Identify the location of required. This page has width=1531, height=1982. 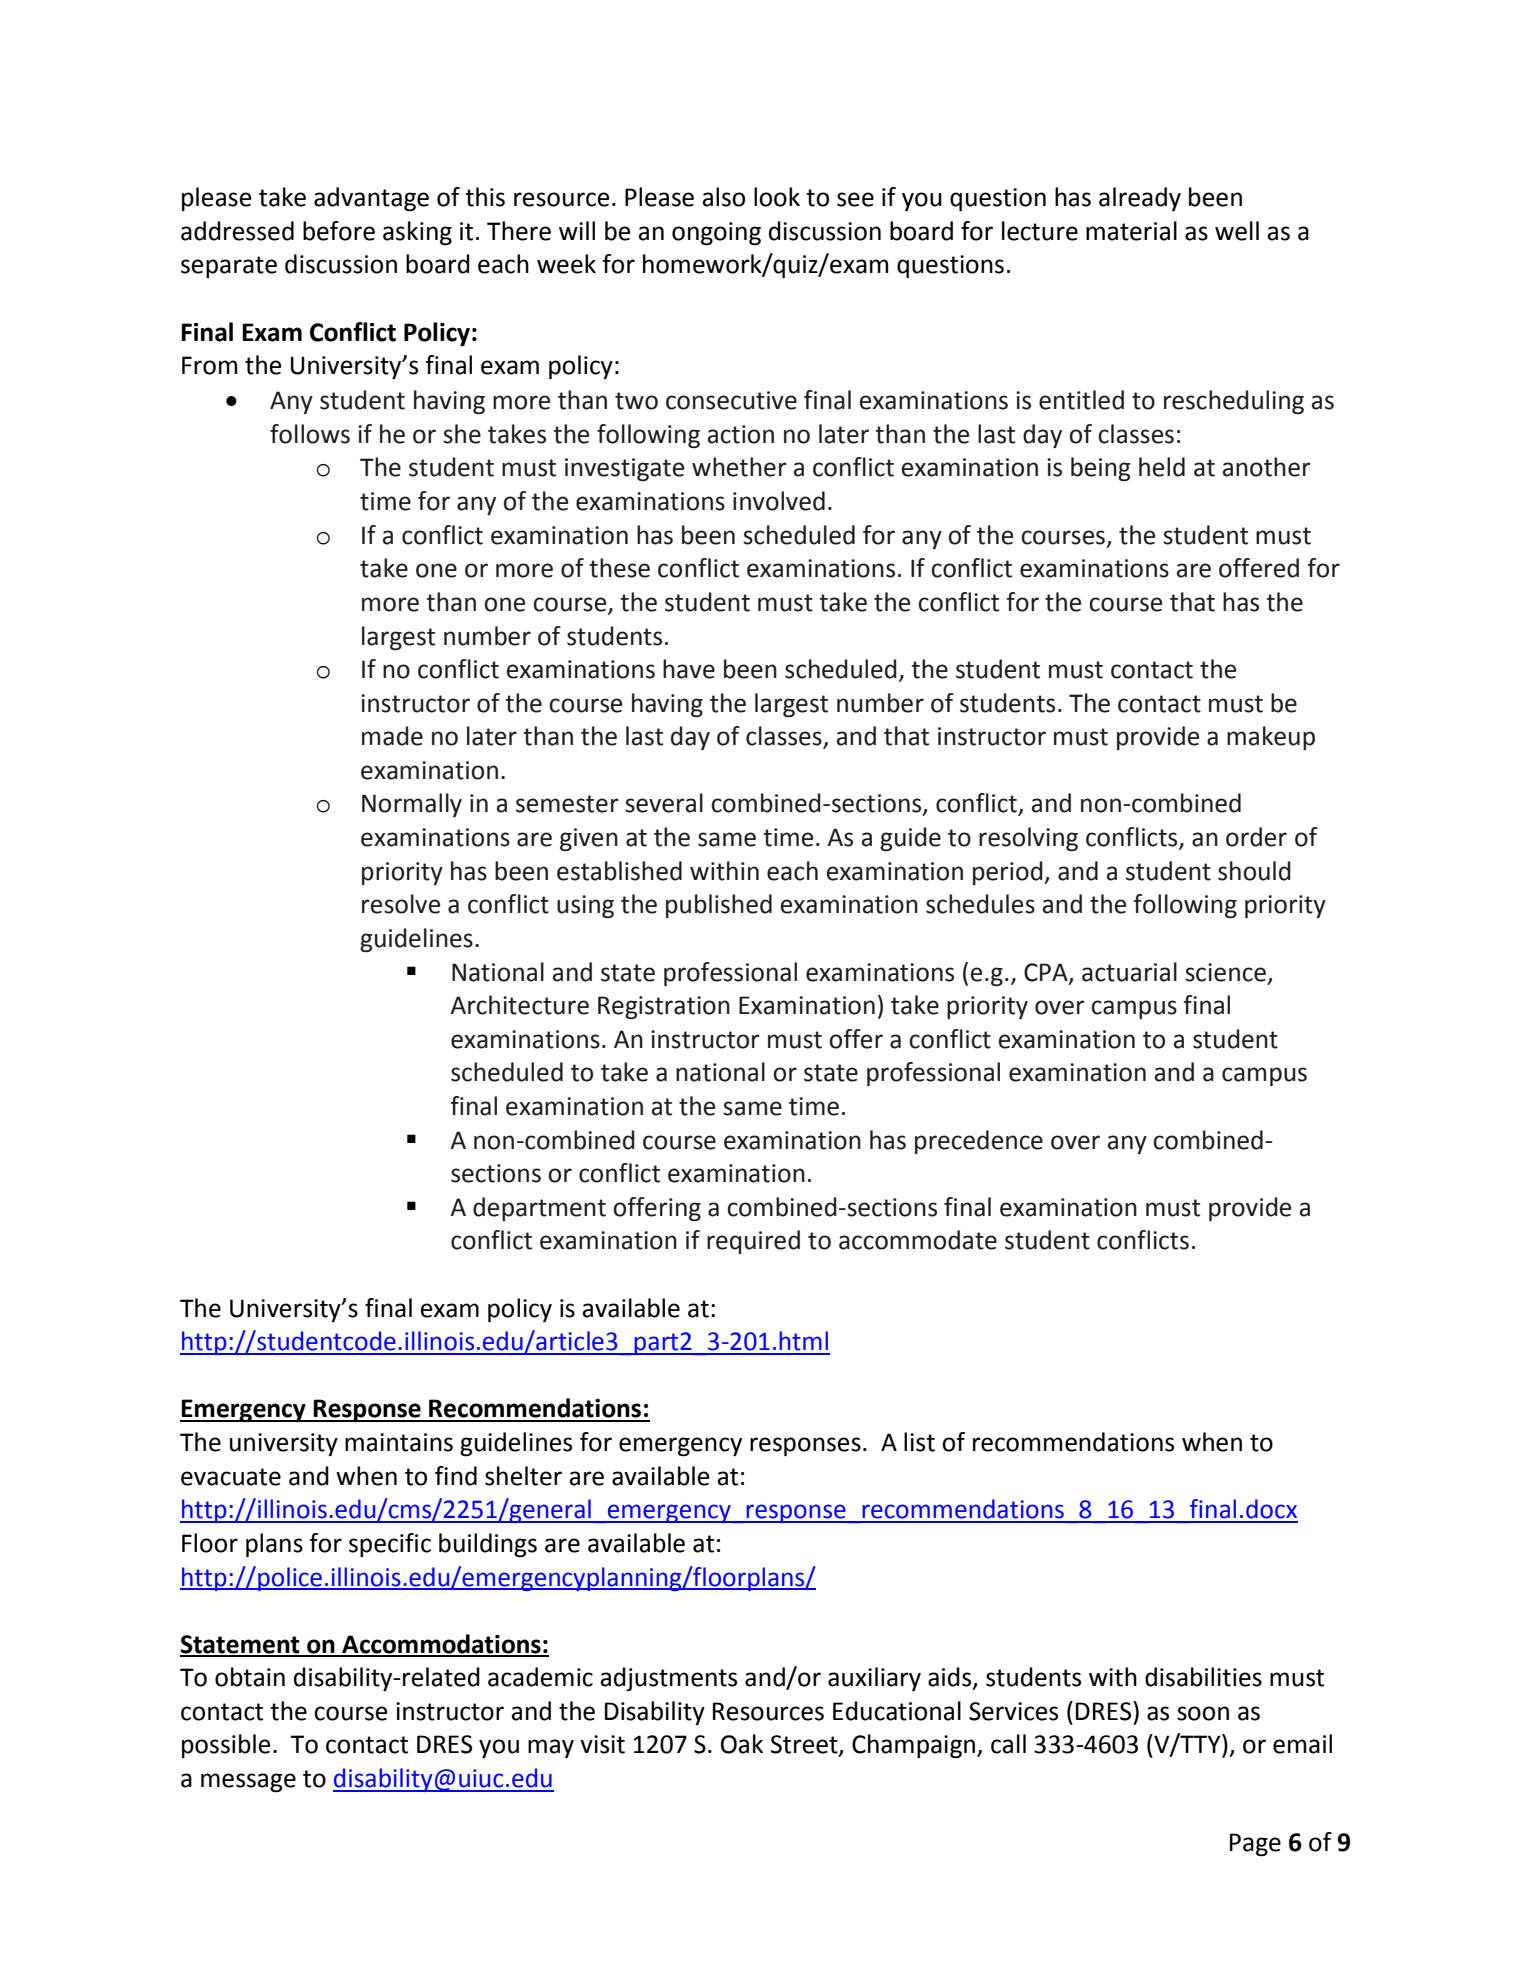
(753, 1242).
